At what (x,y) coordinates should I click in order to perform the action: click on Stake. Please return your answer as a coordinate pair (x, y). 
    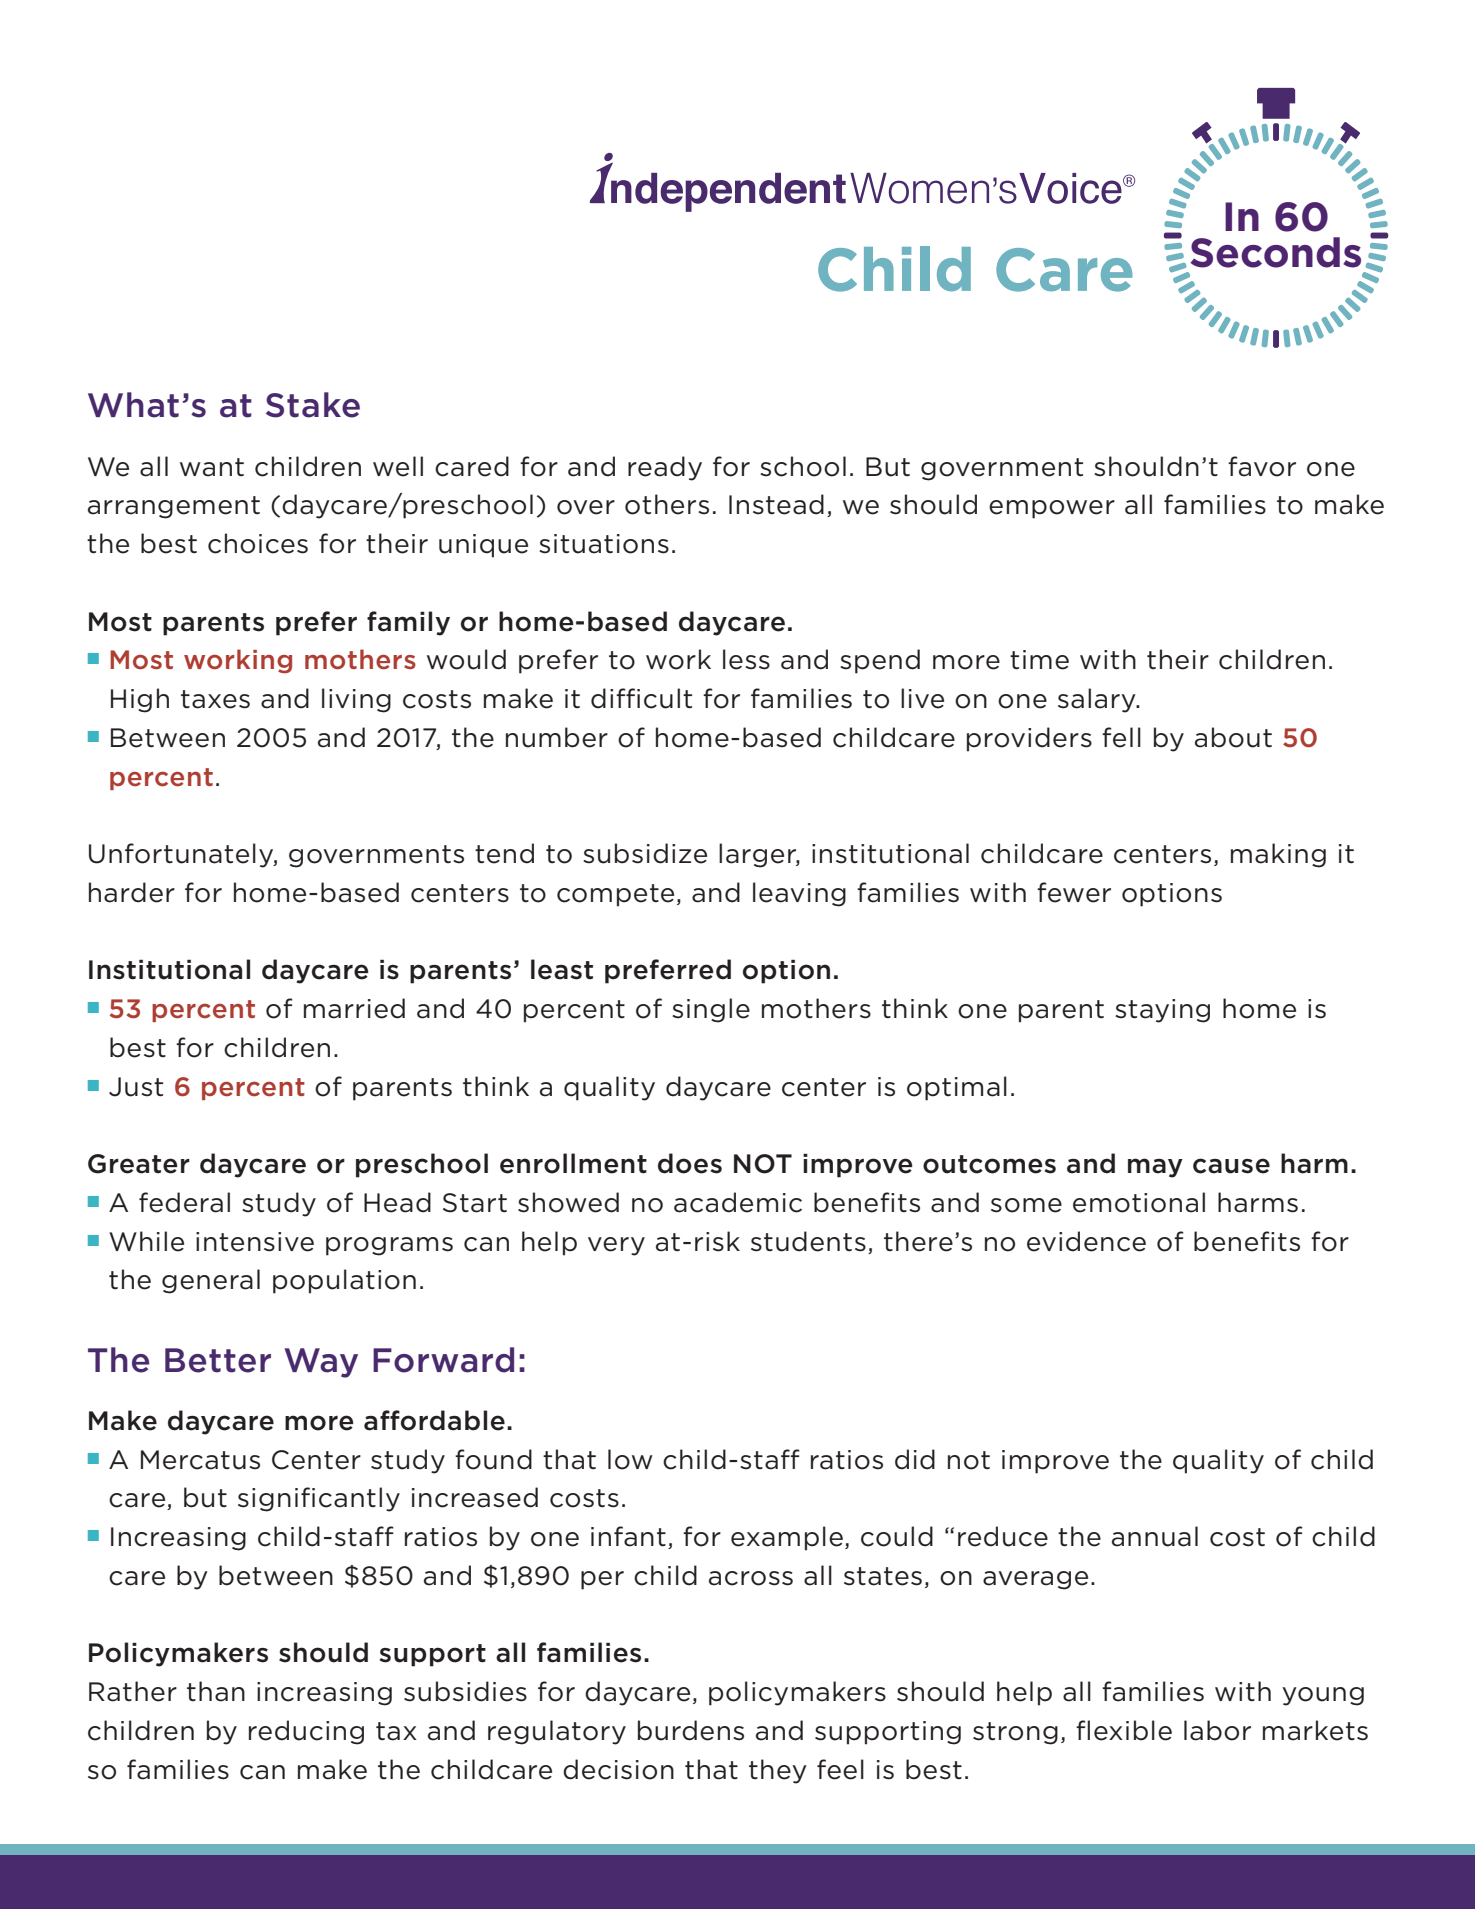
    Looking at the image, I should click on (313, 405).
